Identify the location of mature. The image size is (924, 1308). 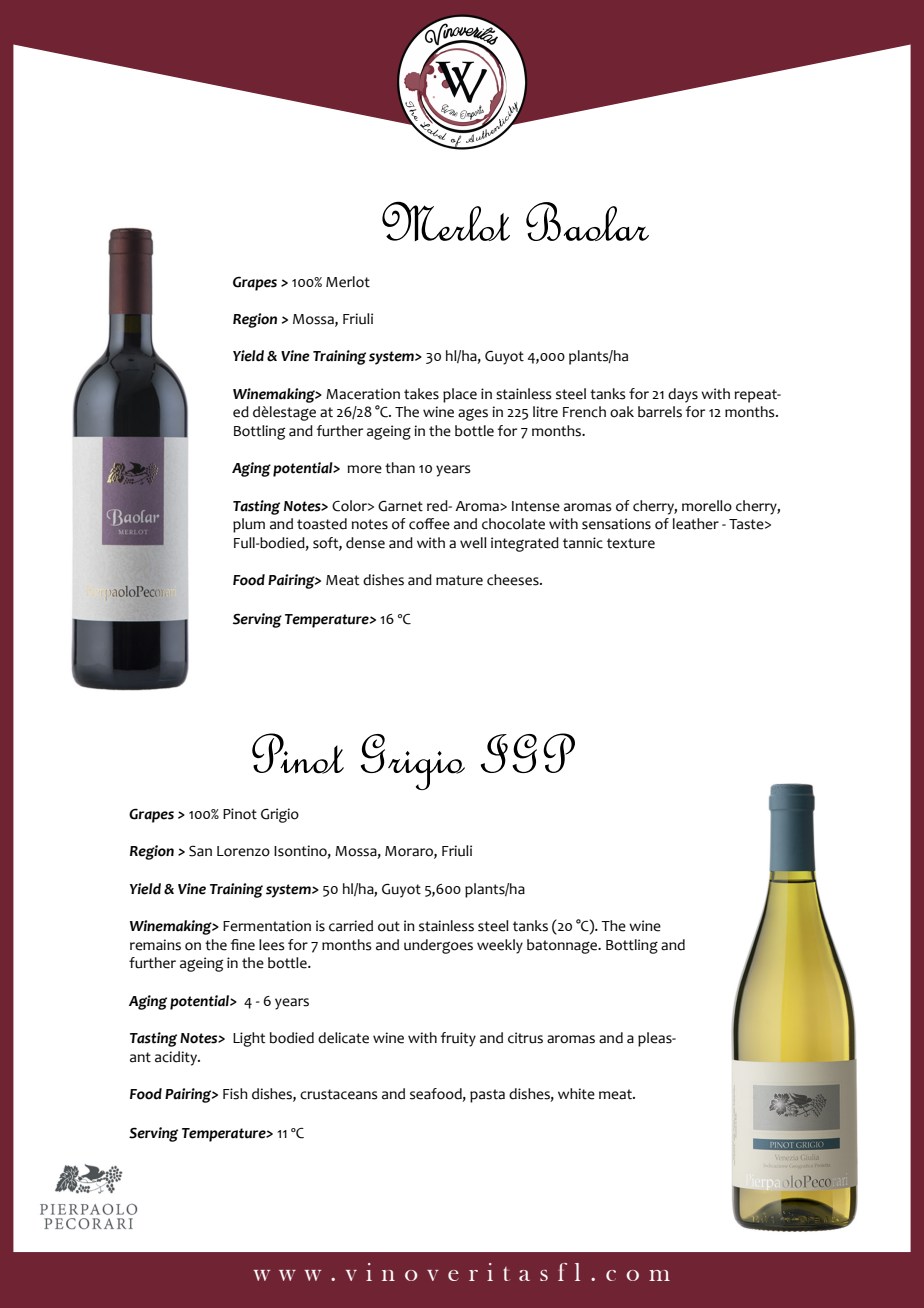
(459, 580).
